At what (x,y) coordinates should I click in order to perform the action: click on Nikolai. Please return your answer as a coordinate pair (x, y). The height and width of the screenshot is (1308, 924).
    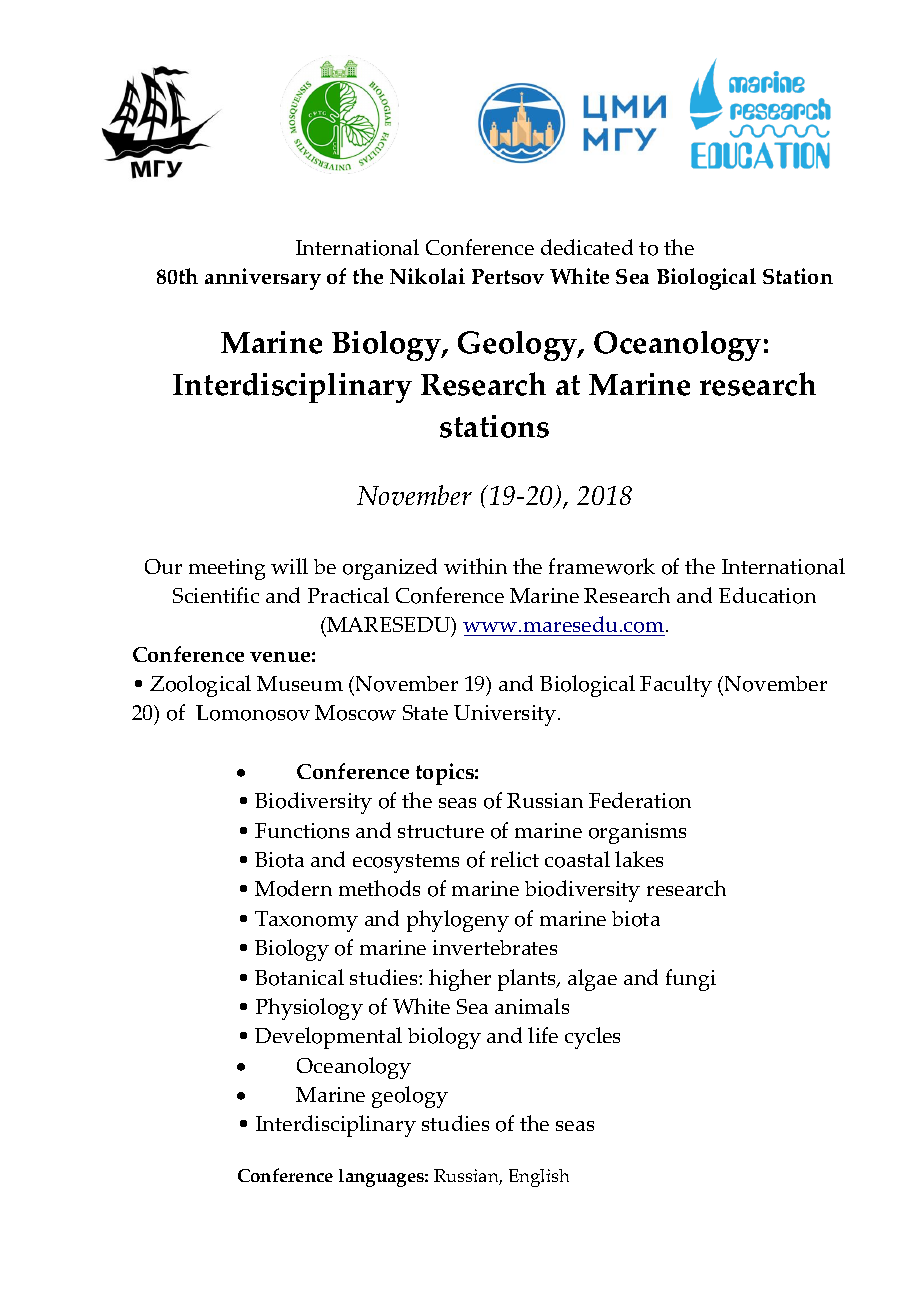
    Looking at the image, I should click on (427, 276).
